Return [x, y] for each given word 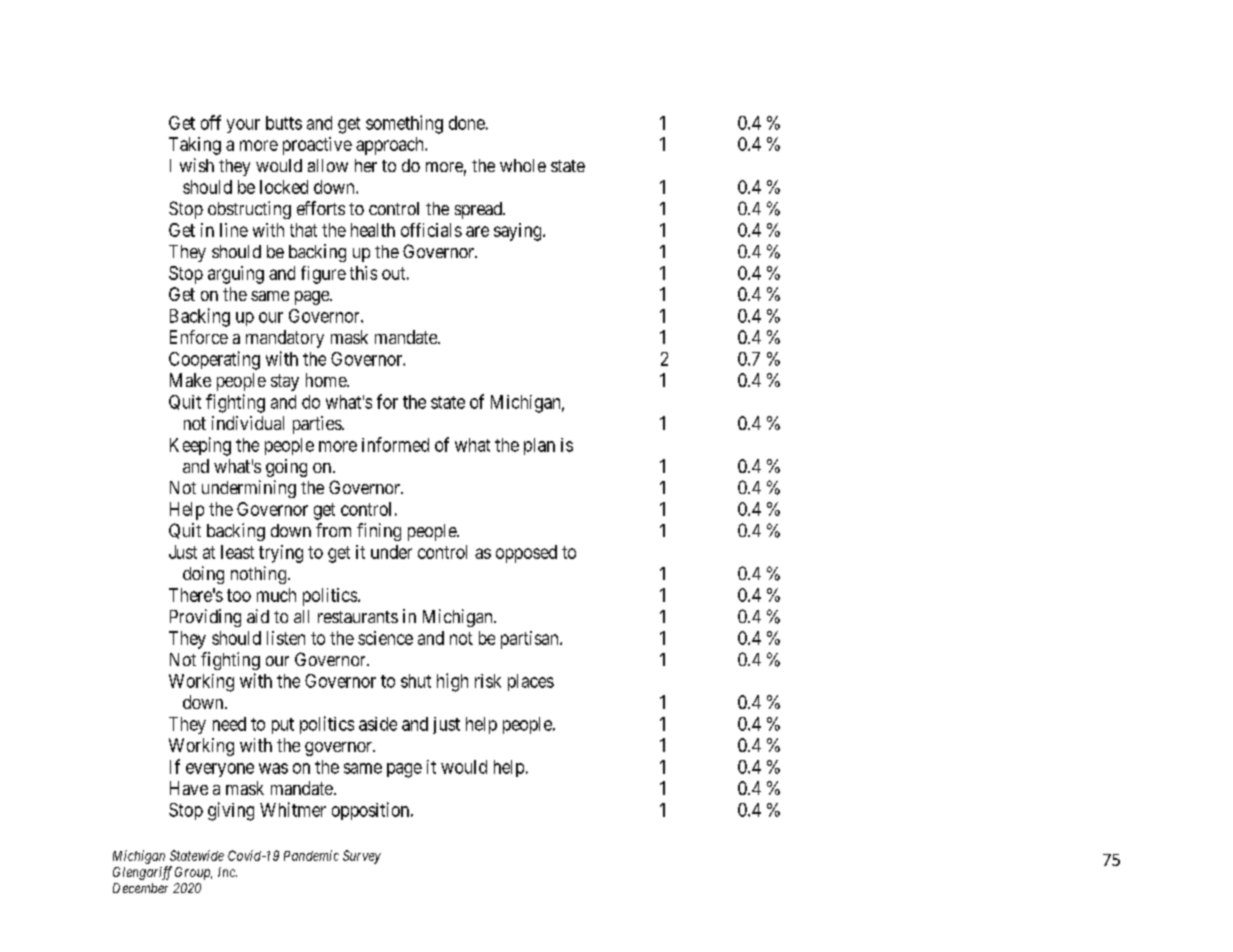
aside [378, 724]
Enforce [199, 337]
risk [488, 681]
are [477, 231]
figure [323, 275]
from [333, 530]
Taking [195, 146]
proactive [317, 146]
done [467, 123]
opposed [526, 554]
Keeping [200, 446]
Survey [362, 857]
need [229, 724]
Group [193, 873]
